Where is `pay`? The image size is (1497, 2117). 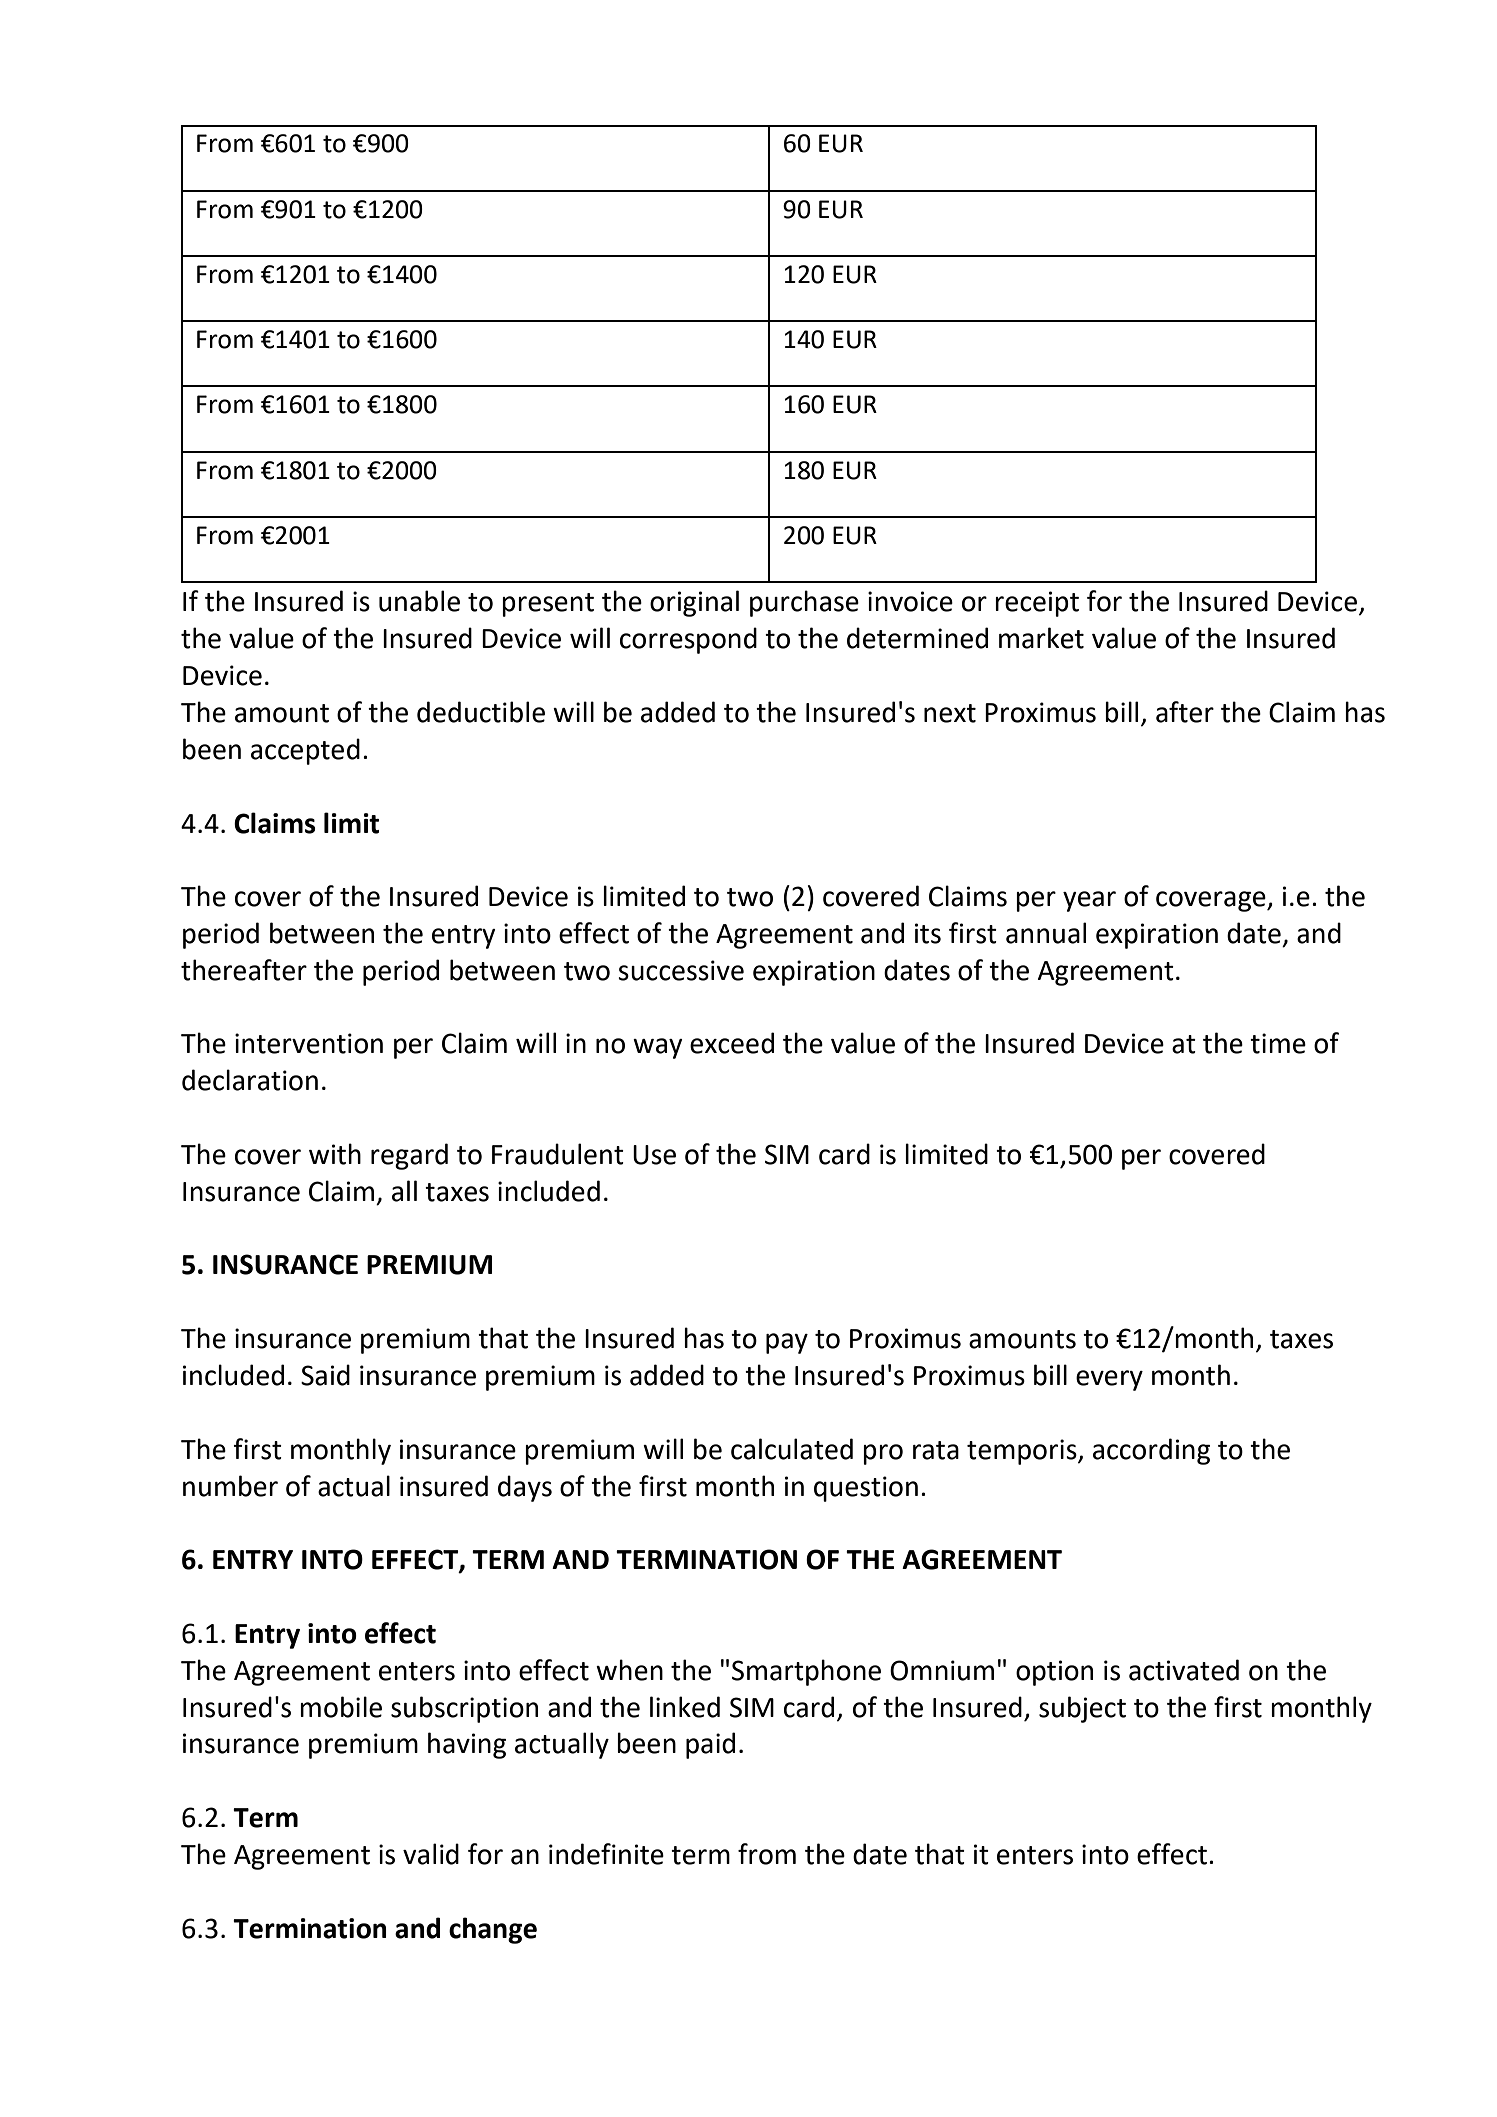 pay is located at coordinates (787, 1343).
